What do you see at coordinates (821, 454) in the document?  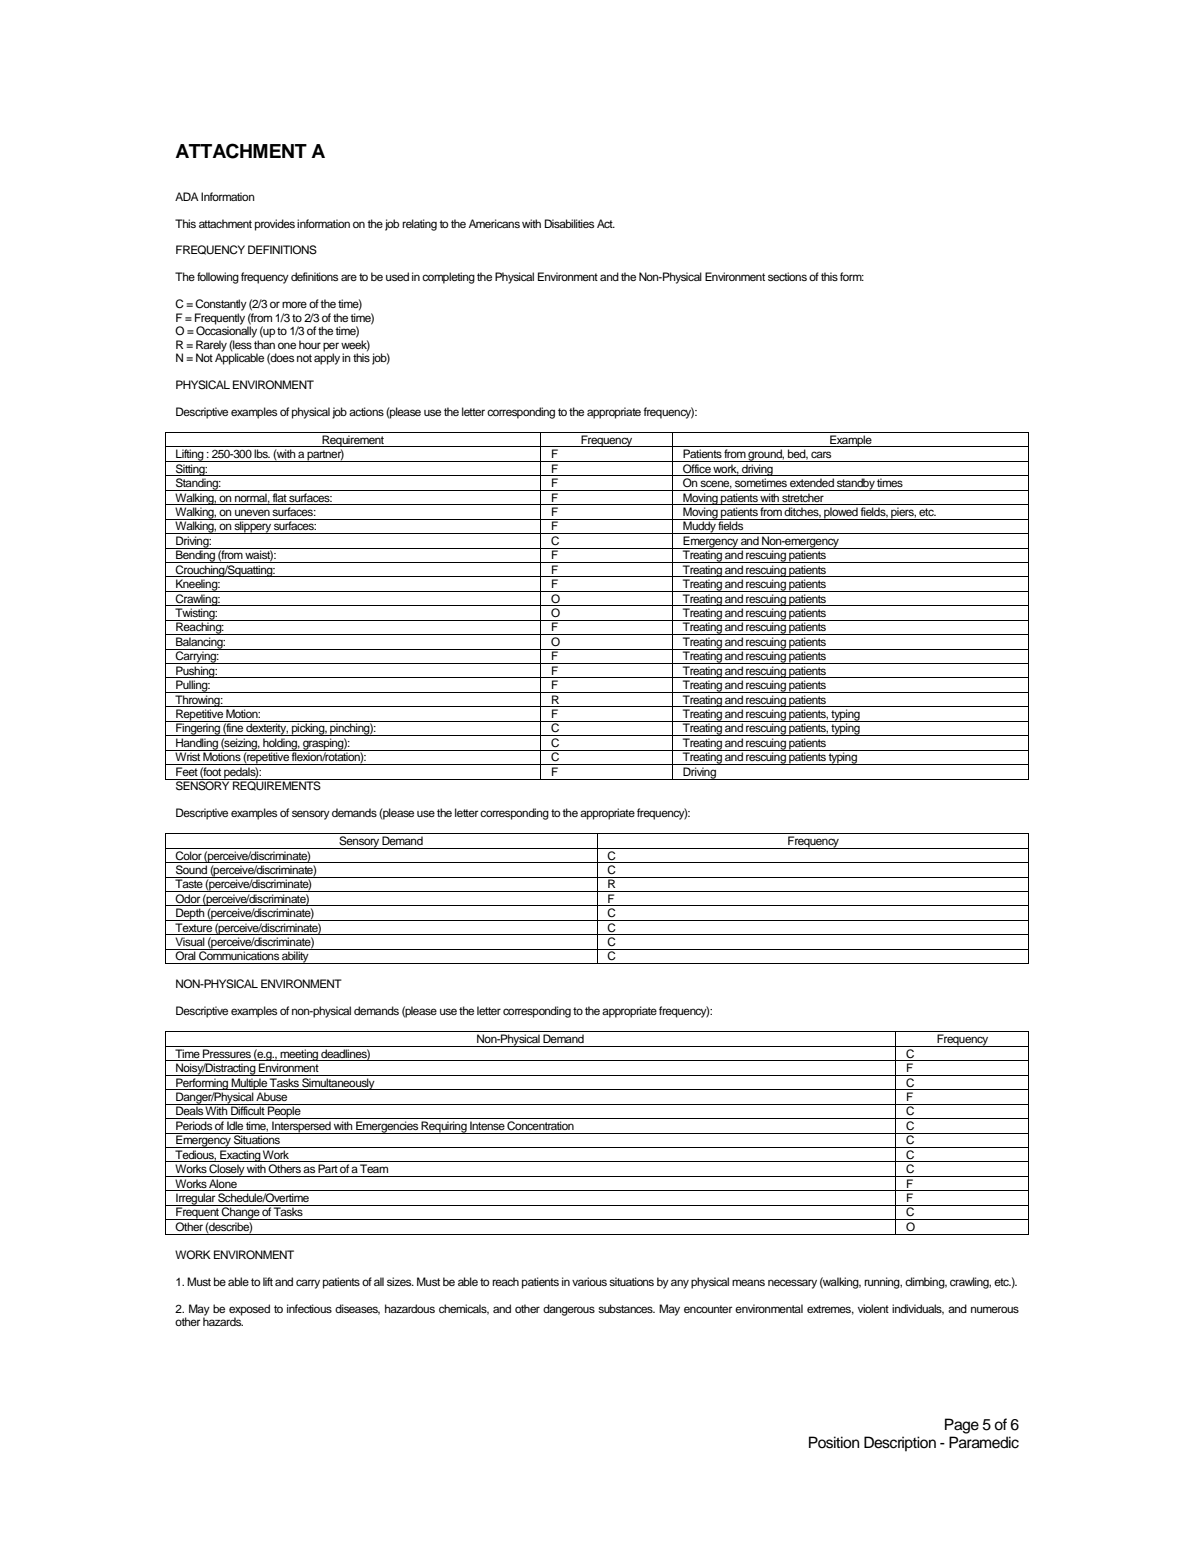 I see `cars` at bounding box center [821, 454].
